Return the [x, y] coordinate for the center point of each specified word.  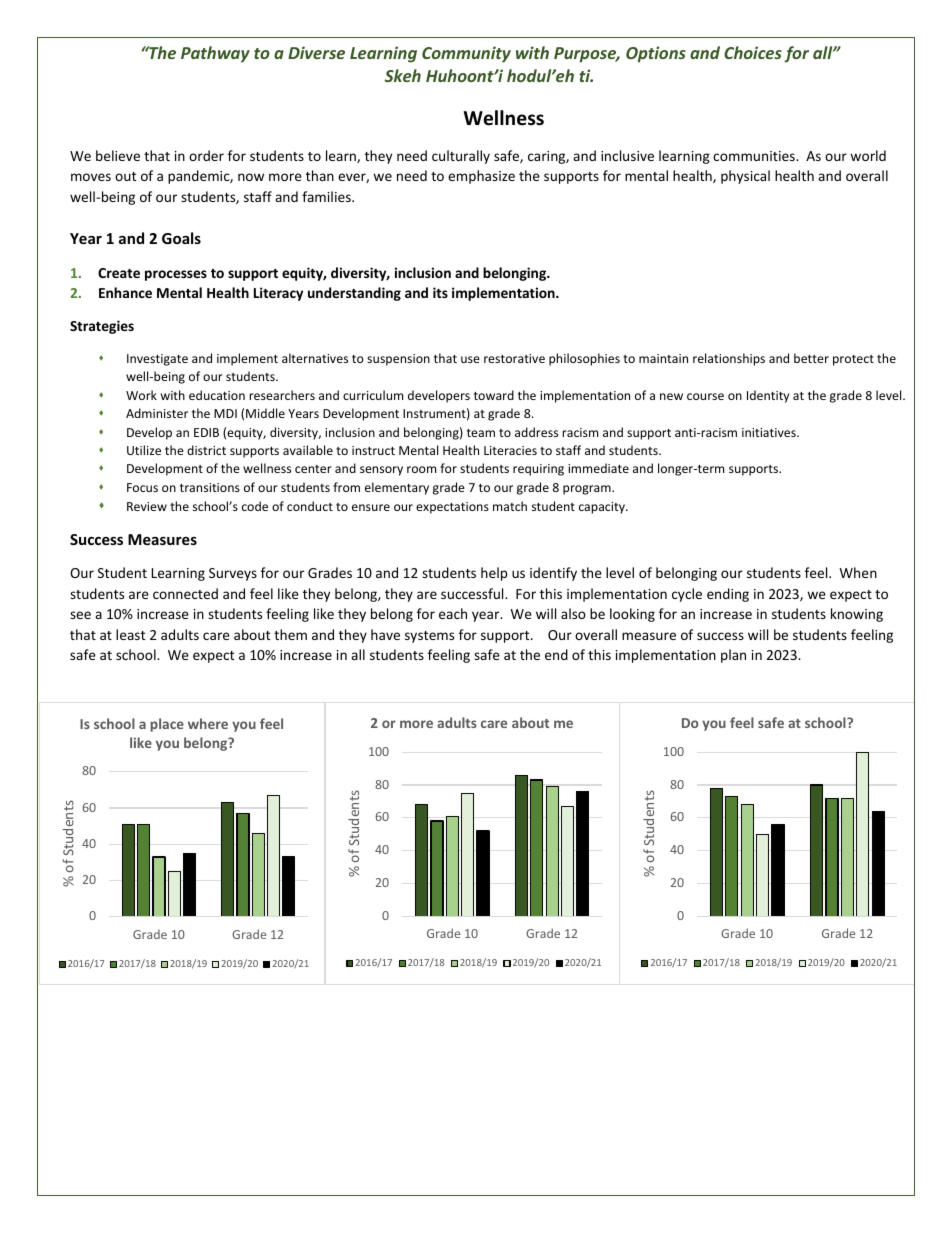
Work [141, 395]
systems [429, 637]
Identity [768, 396]
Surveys [233, 574]
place [167, 725]
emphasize [481, 177]
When [858, 572]
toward [494, 395]
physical [745, 177]
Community [466, 54]
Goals [181, 238]
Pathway [215, 54]
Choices [753, 52]
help [494, 574]
